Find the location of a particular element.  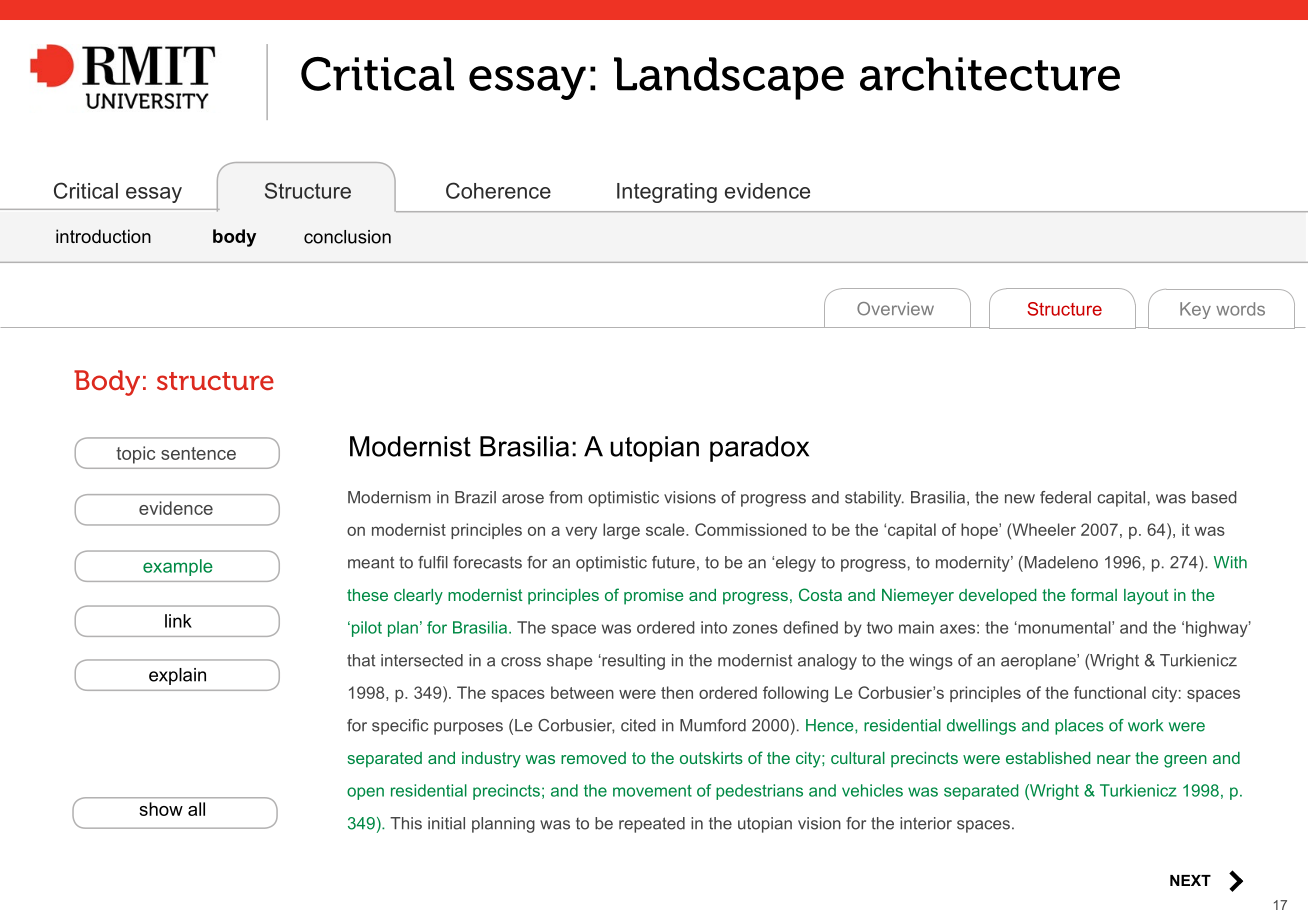

Landscape is located at coordinates (729, 78).
